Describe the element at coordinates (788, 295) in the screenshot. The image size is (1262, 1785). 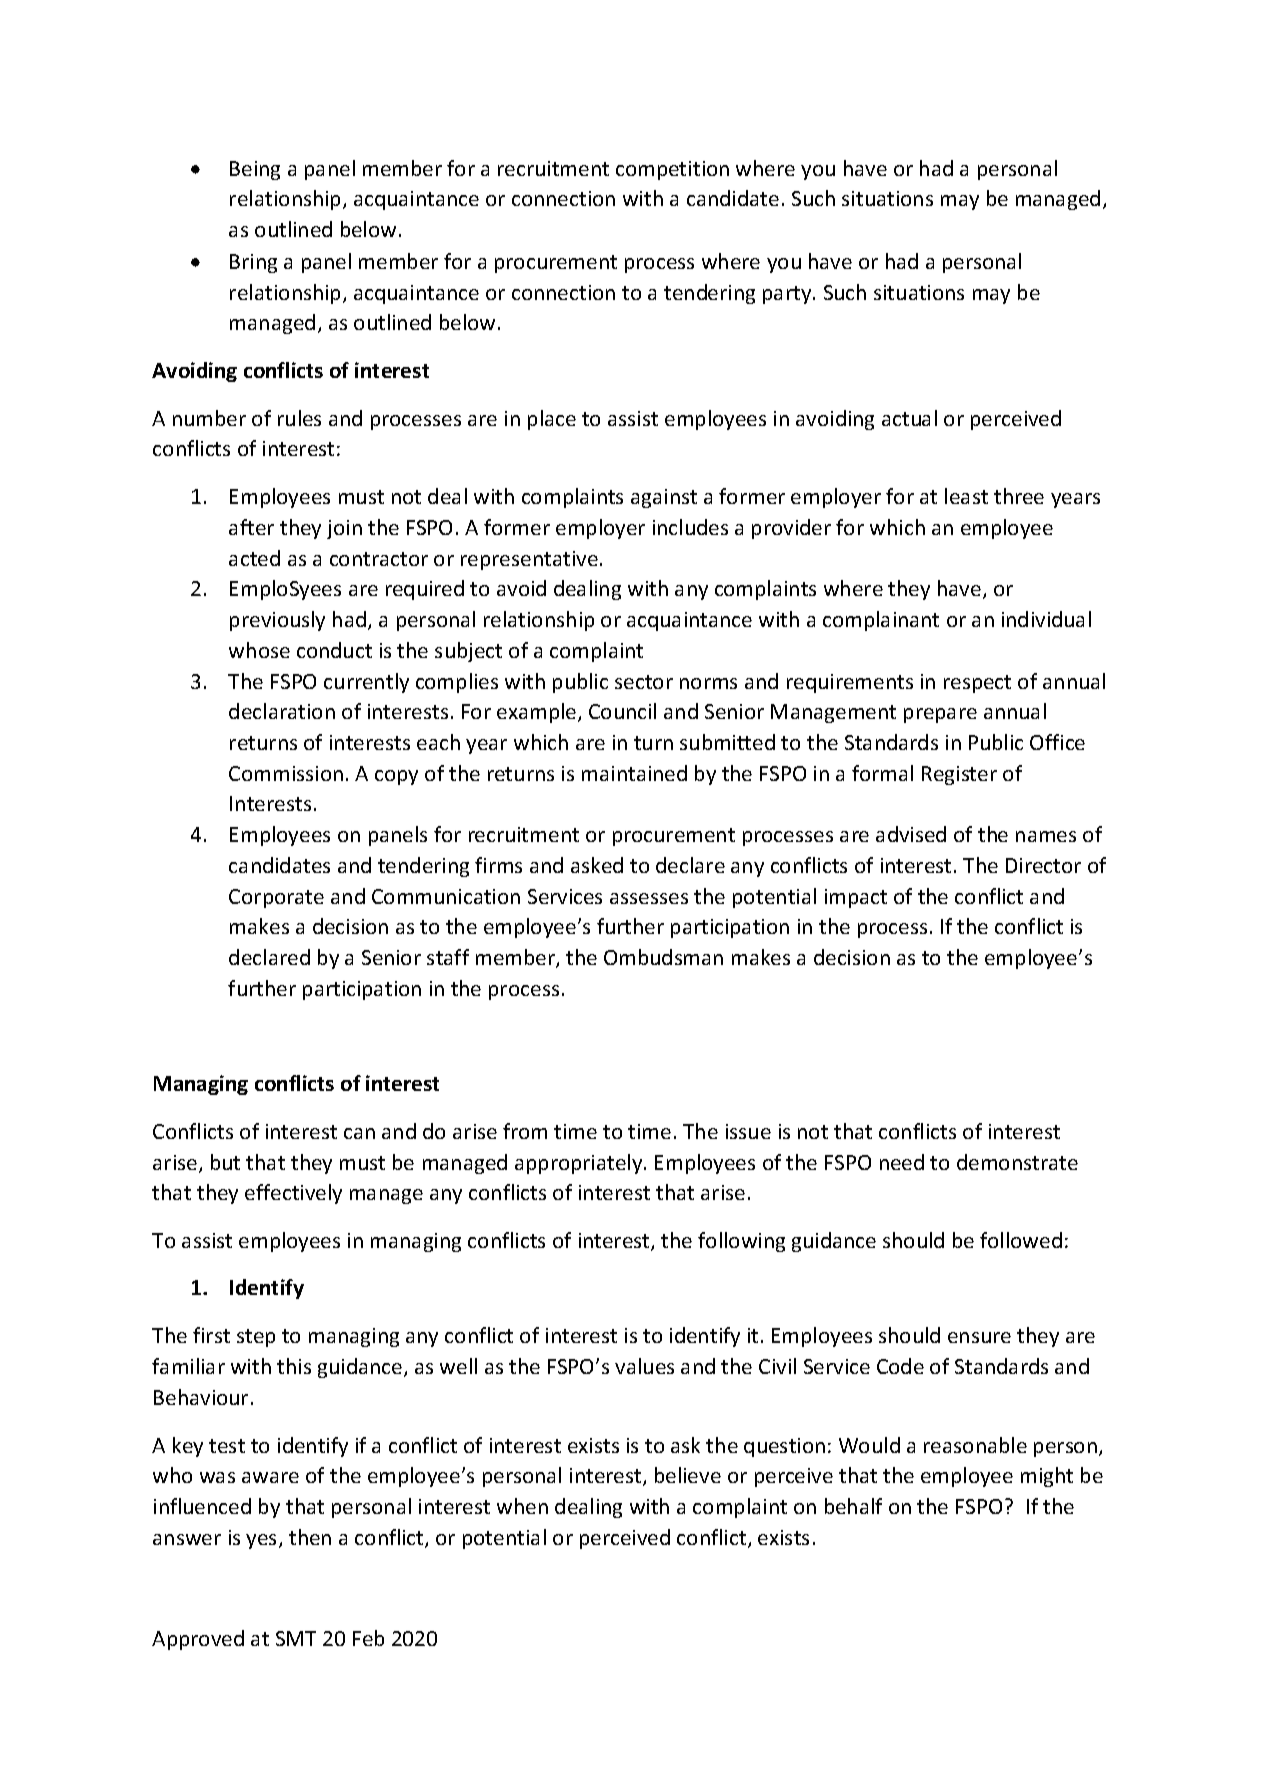
I see `party` at that location.
